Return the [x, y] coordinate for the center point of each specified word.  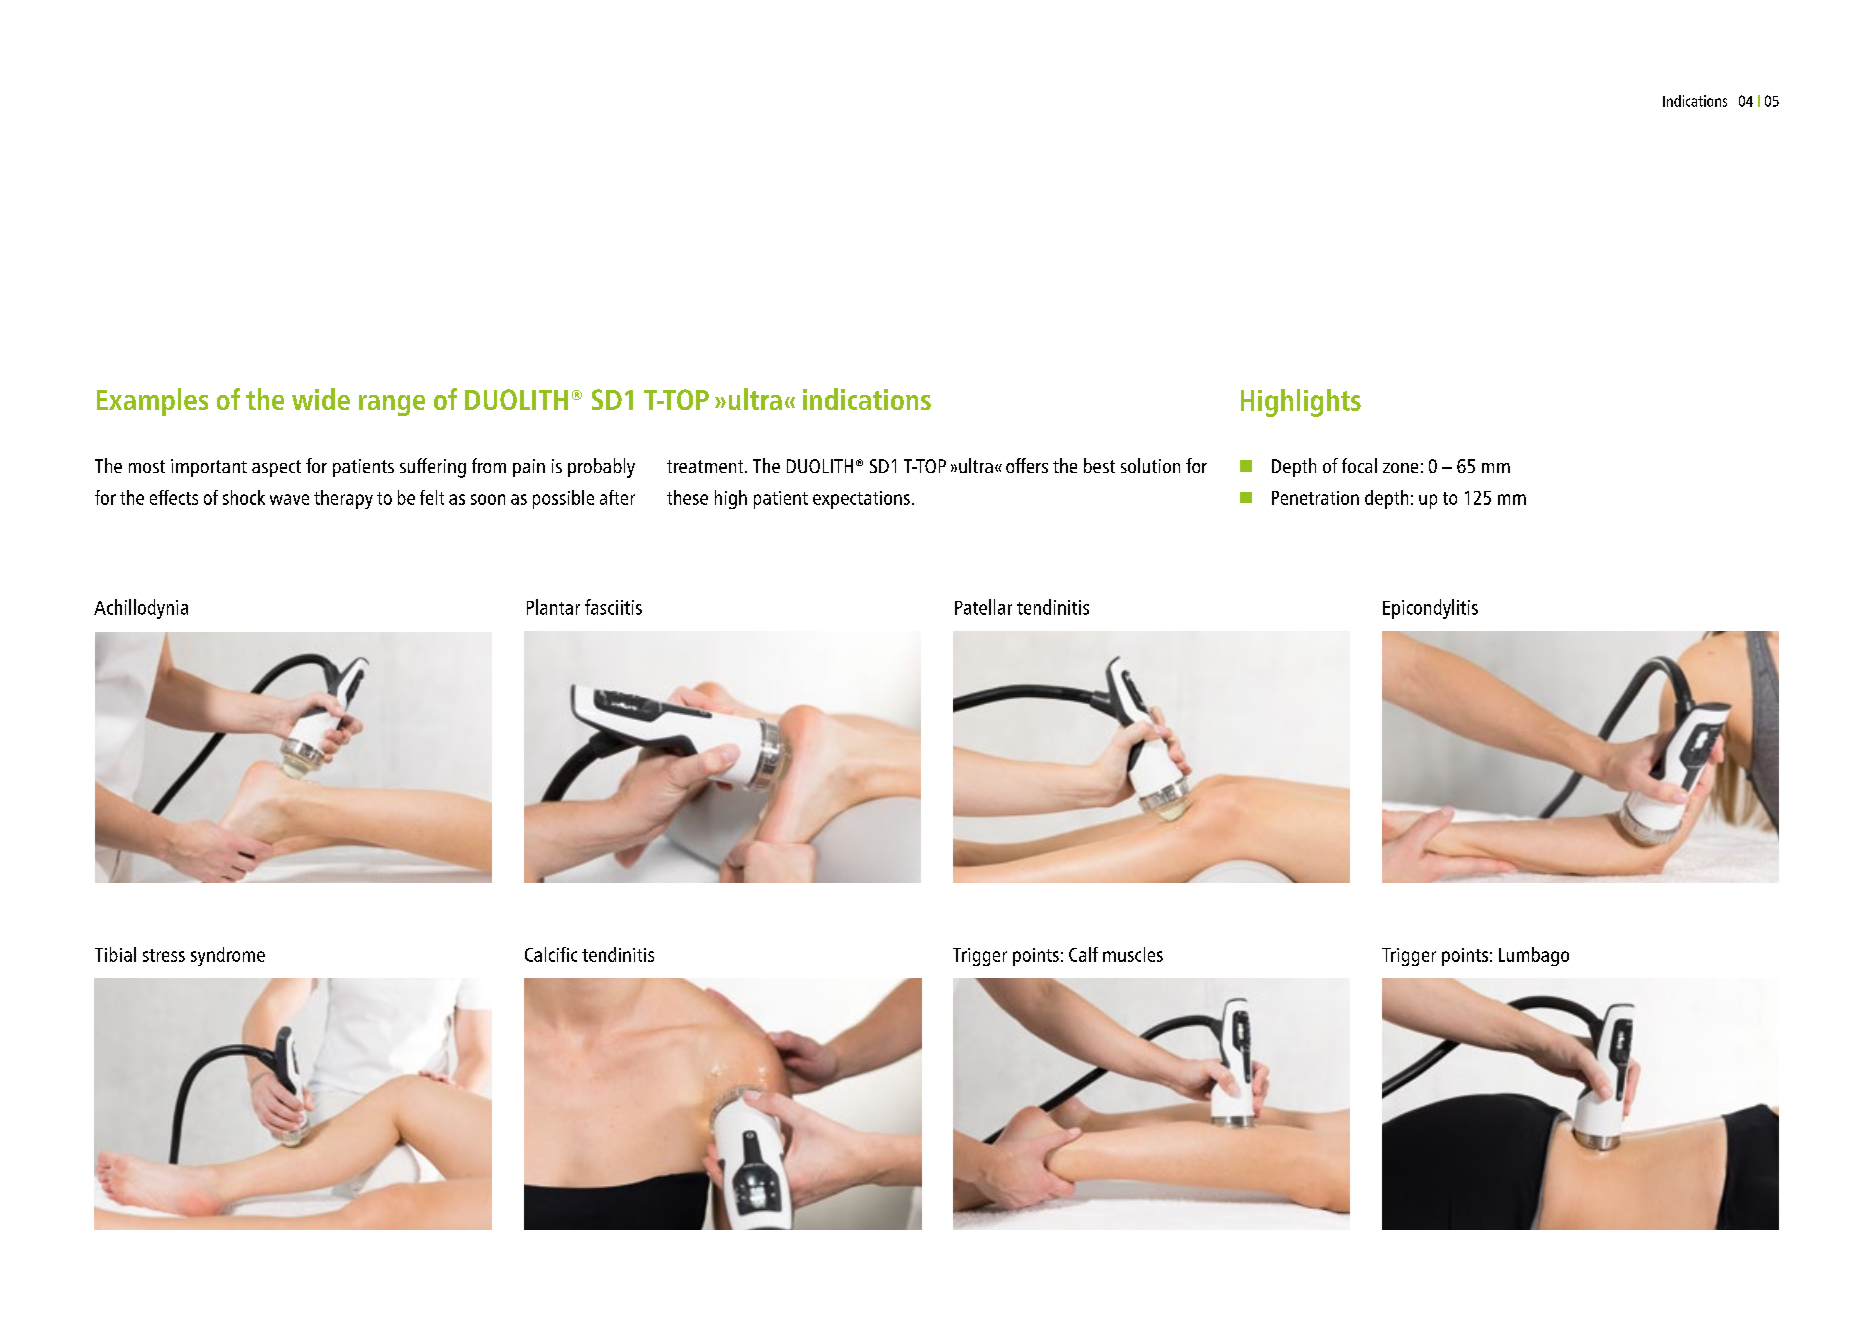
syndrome [228, 956]
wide [321, 399]
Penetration [1315, 498]
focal [1359, 465]
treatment [706, 466]
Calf [1083, 954]
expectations [861, 500]
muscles [1133, 954]
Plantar [553, 607]
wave [289, 499]
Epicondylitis [1430, 609]
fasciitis [613, 607]
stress [164, 955]
